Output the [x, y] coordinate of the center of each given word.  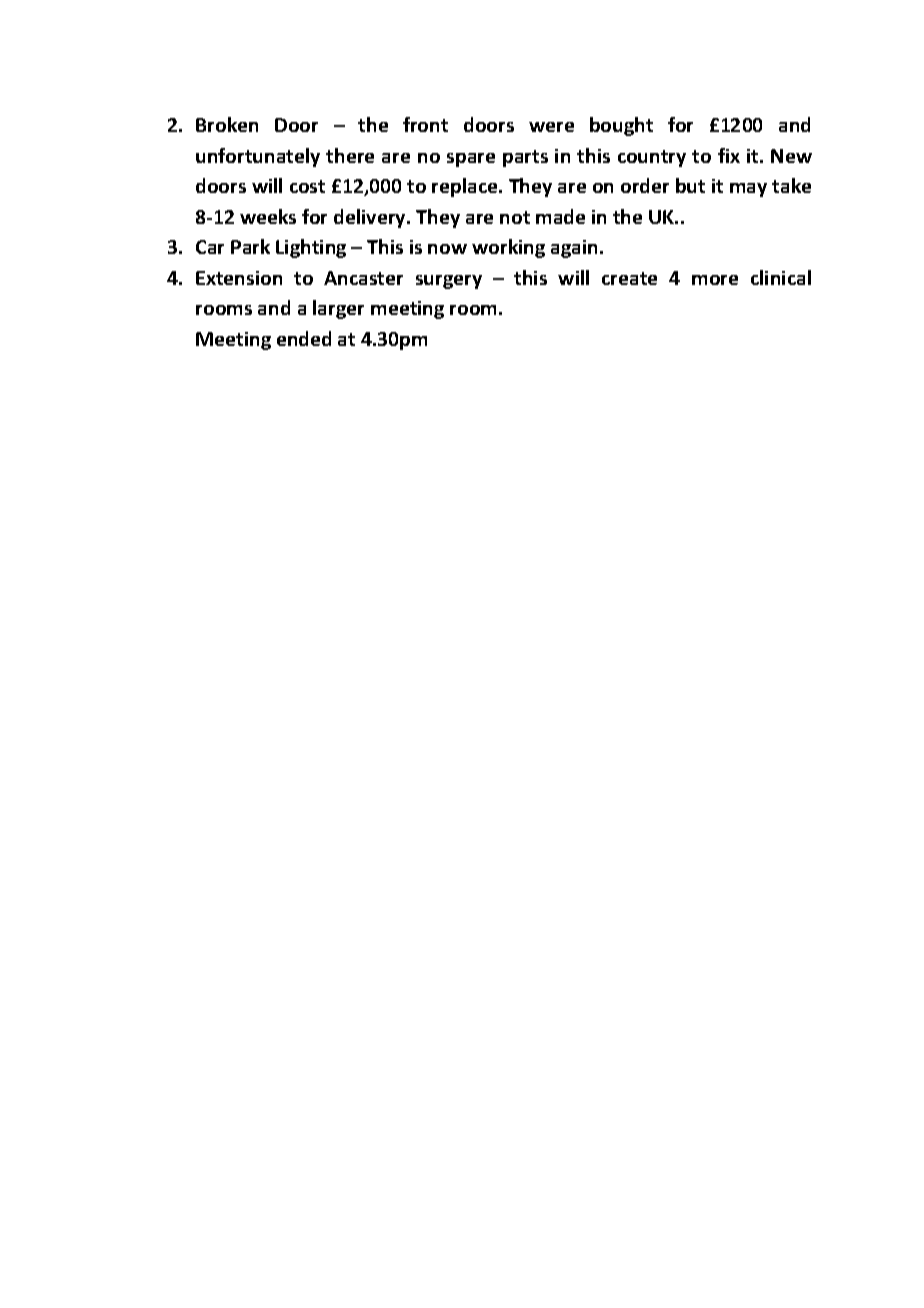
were [551, 127]
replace [466, 187]
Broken [227, 124]
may [748, 190]
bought [621, 126]
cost [307, 186]
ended [304, 338]
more [715, 280]
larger [338, 309]
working [508, 248]
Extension [239, 278]
